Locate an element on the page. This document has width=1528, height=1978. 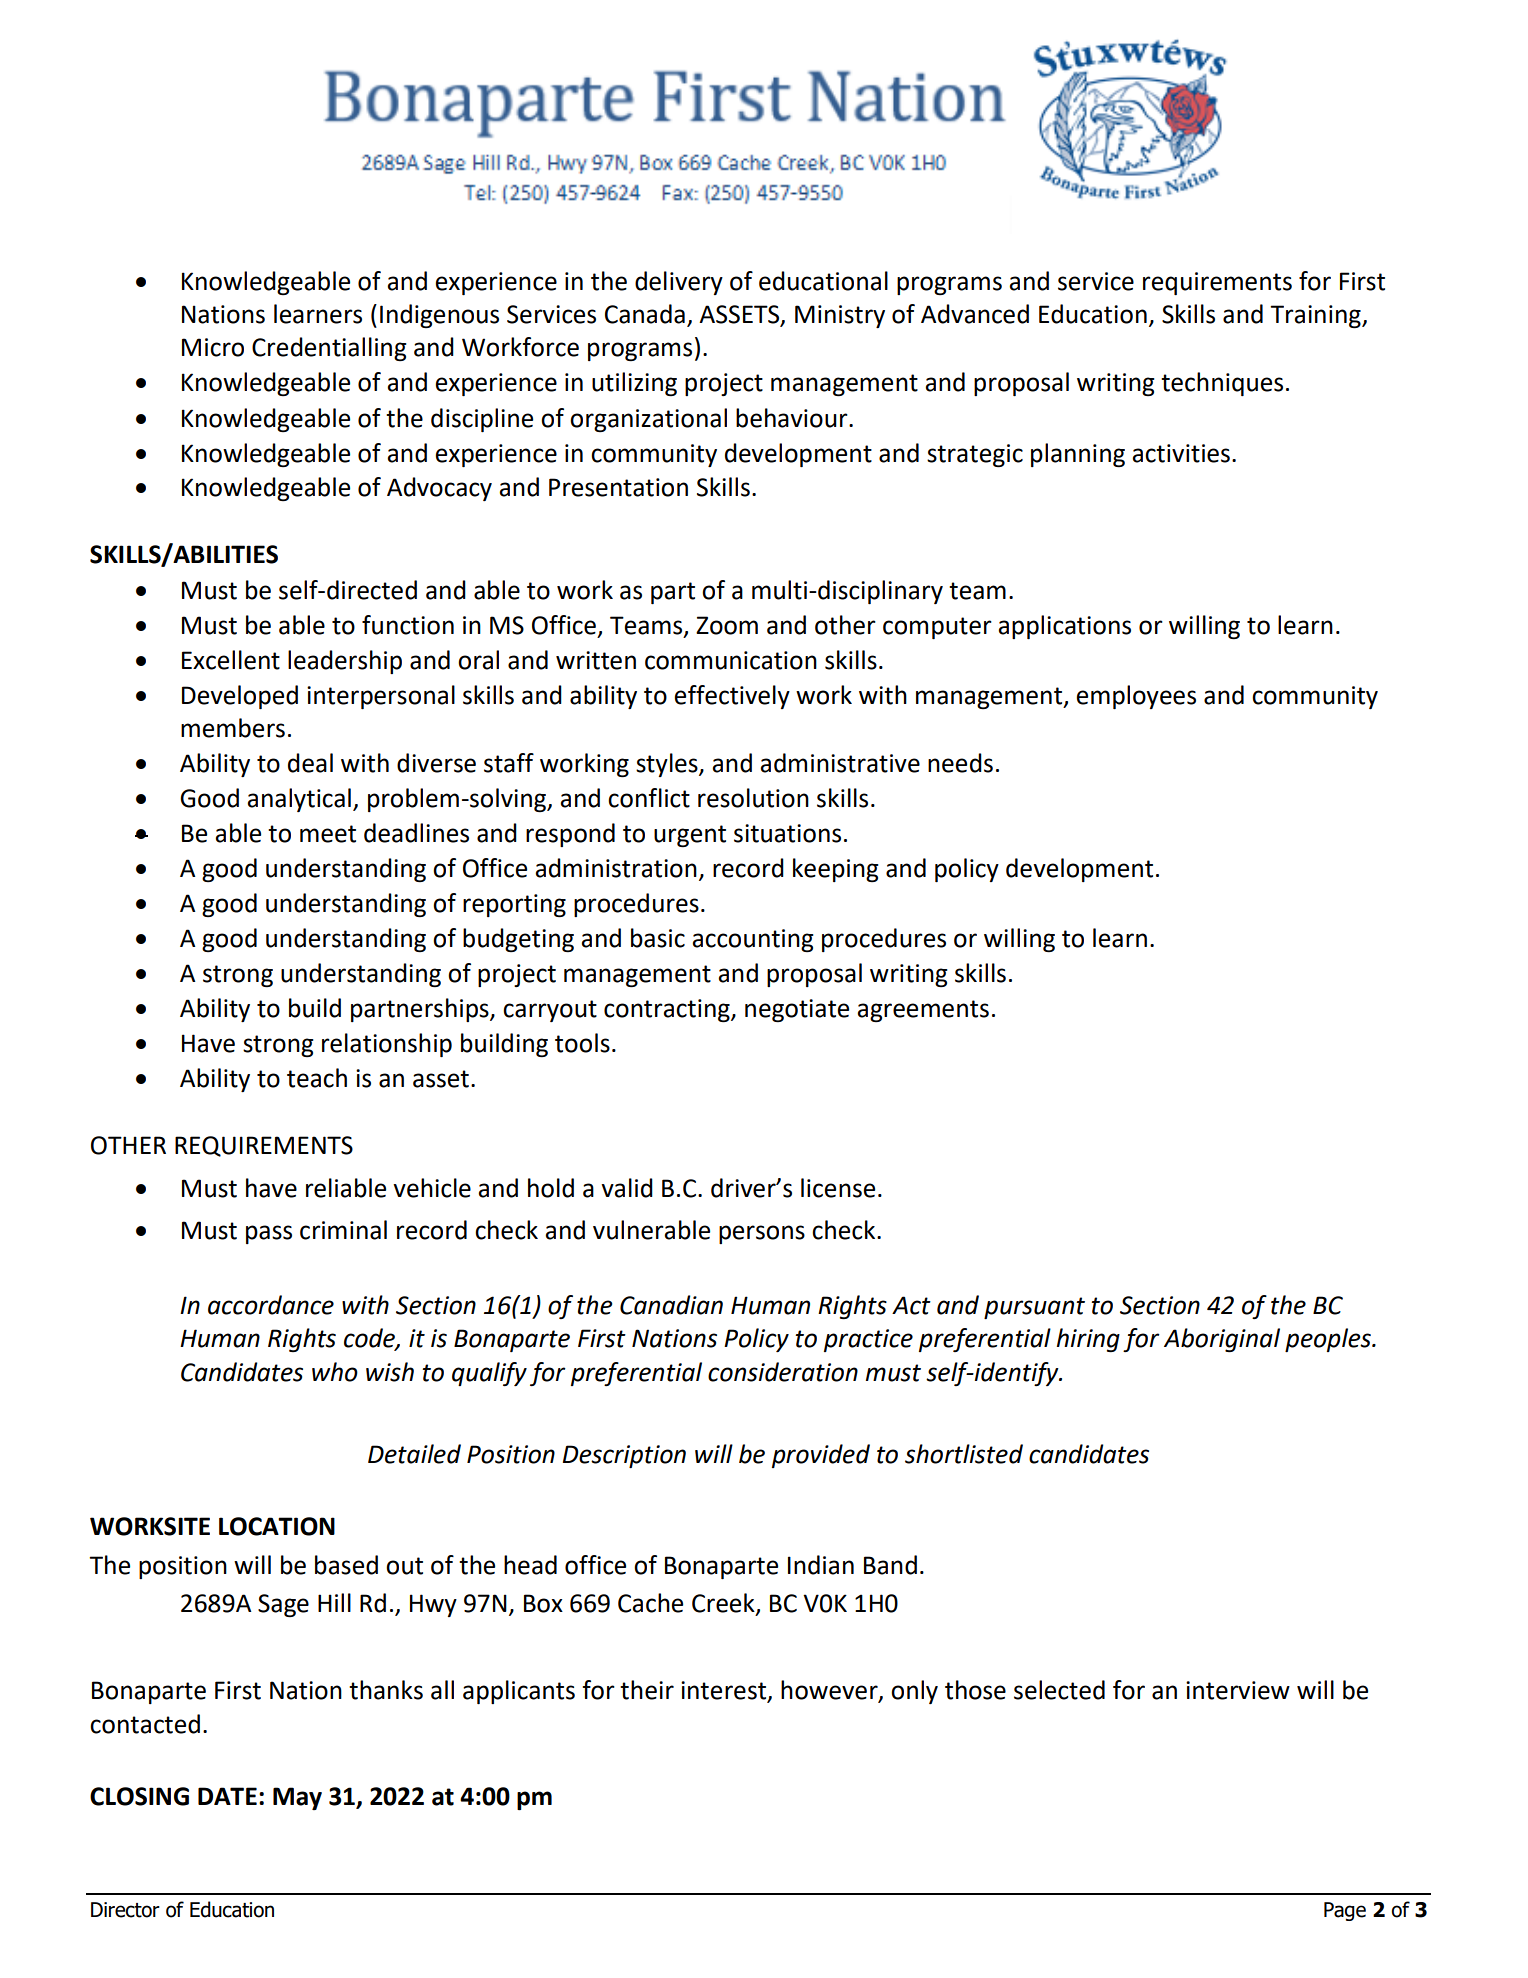
employees is located at coordinates (1136, 697).
